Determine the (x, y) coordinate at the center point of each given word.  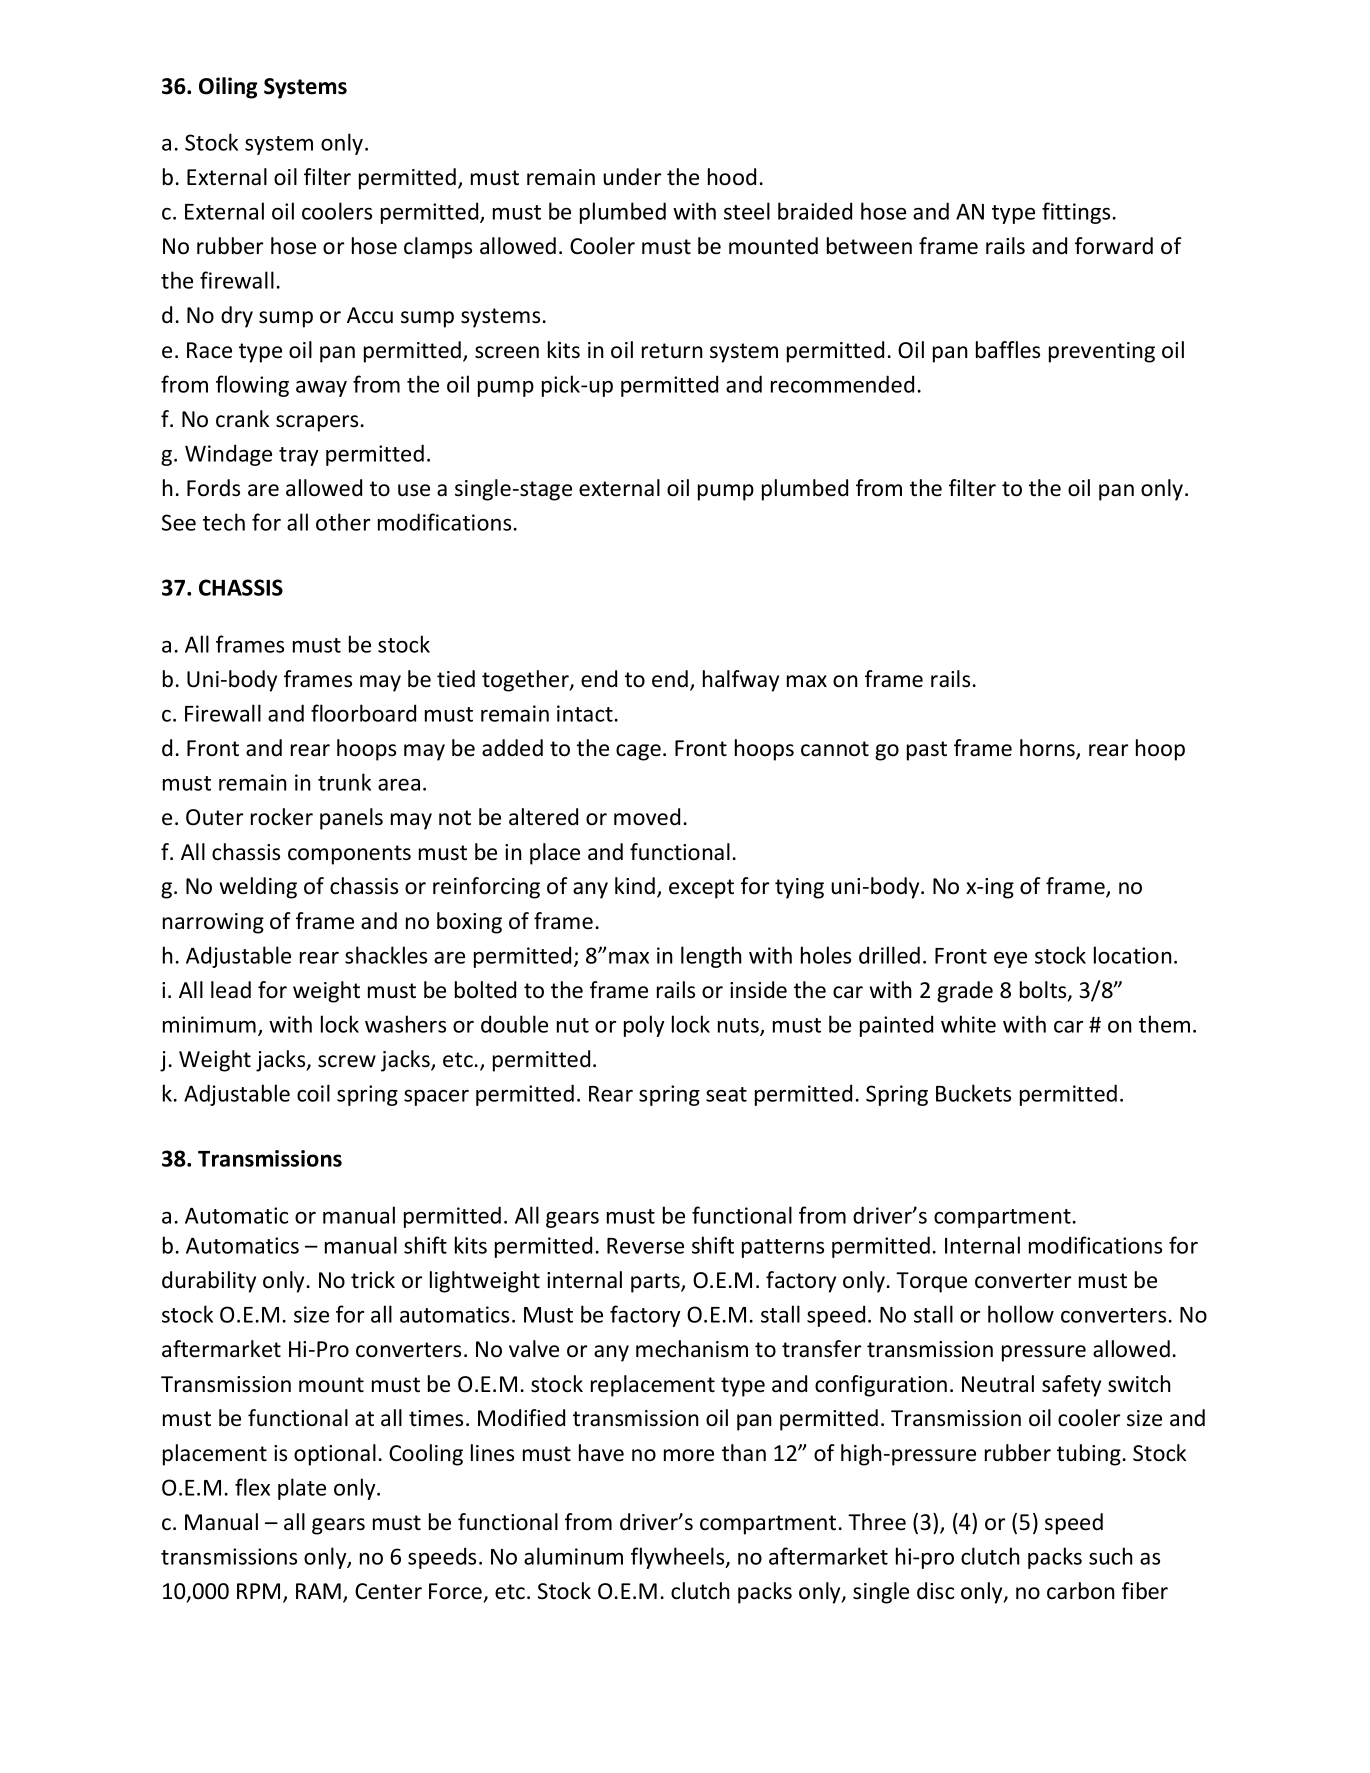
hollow (1021, 1314)
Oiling (228, 88)
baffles (1008, 350)
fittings (1076, 213)
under (632, 177)
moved (647, 817)
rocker (282, 817)
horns (1048, 749)
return (672, 351)
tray (298, 456)
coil (313, 1093)
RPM (258, 1591)
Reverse (645, 1246)
